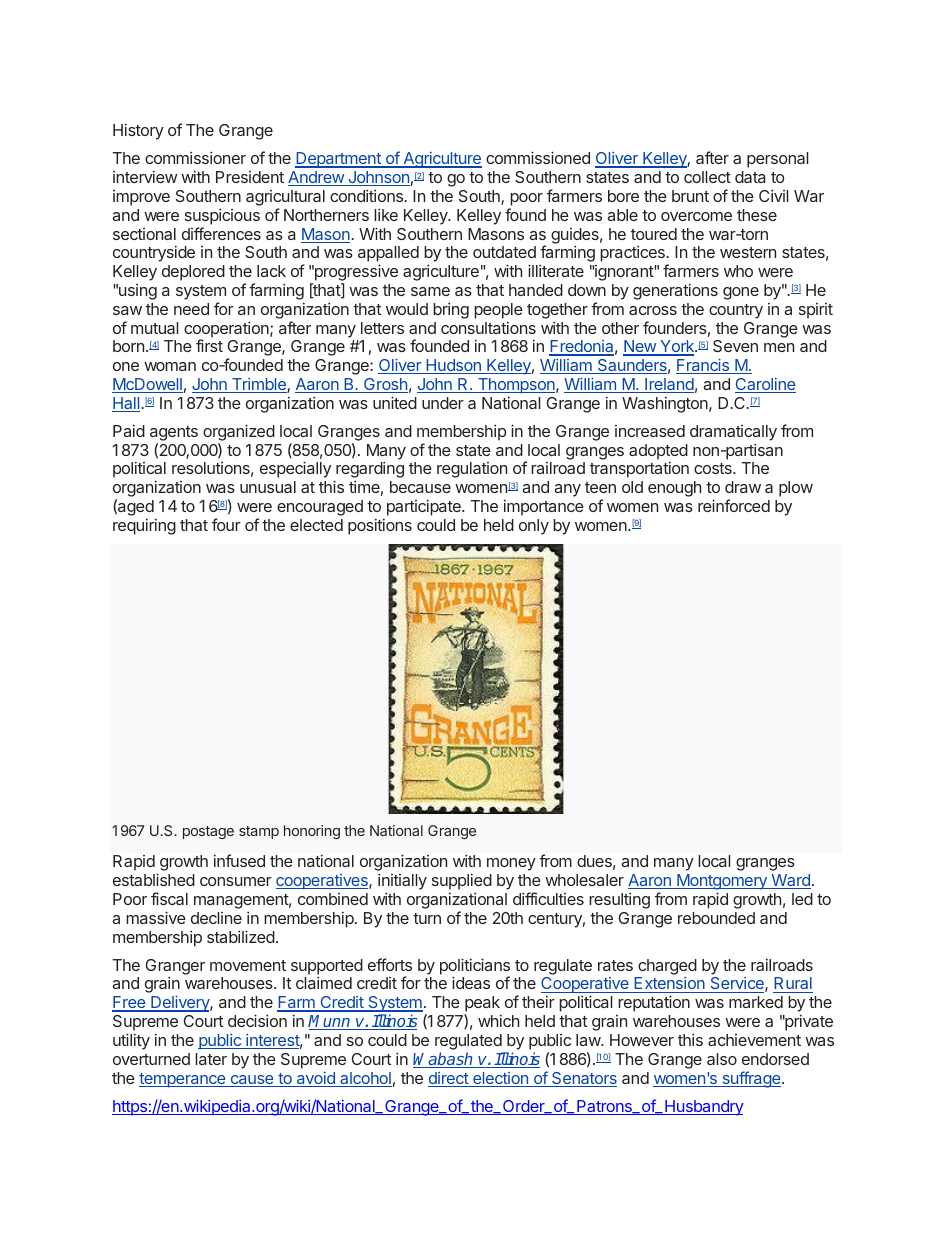 This screenshot has width=952, height=1233. Describe the element at coordinates (511, 864) in the screenshot. I see `money` at that location.
